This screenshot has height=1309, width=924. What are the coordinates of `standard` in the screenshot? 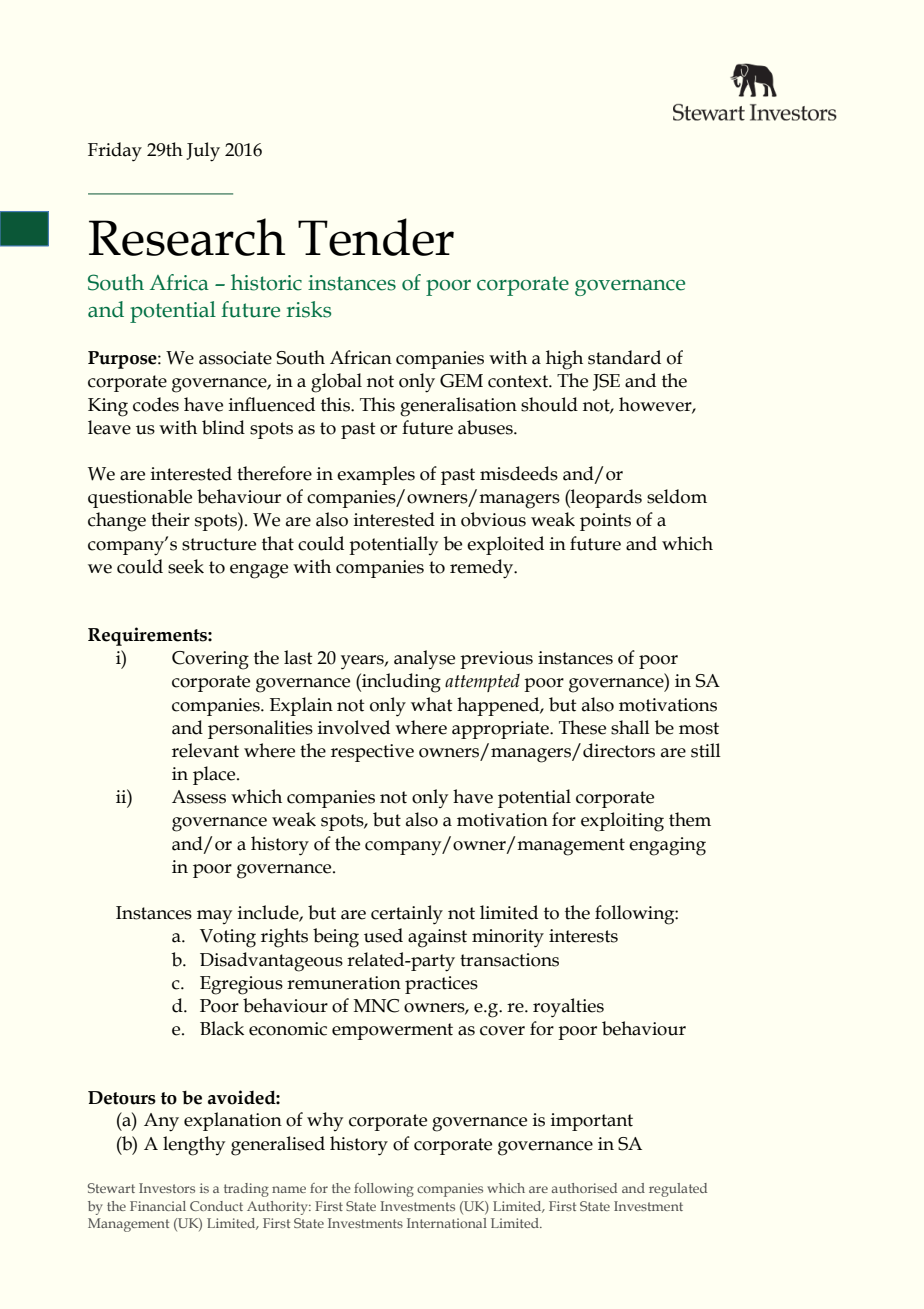 It's located at (624, 357).
